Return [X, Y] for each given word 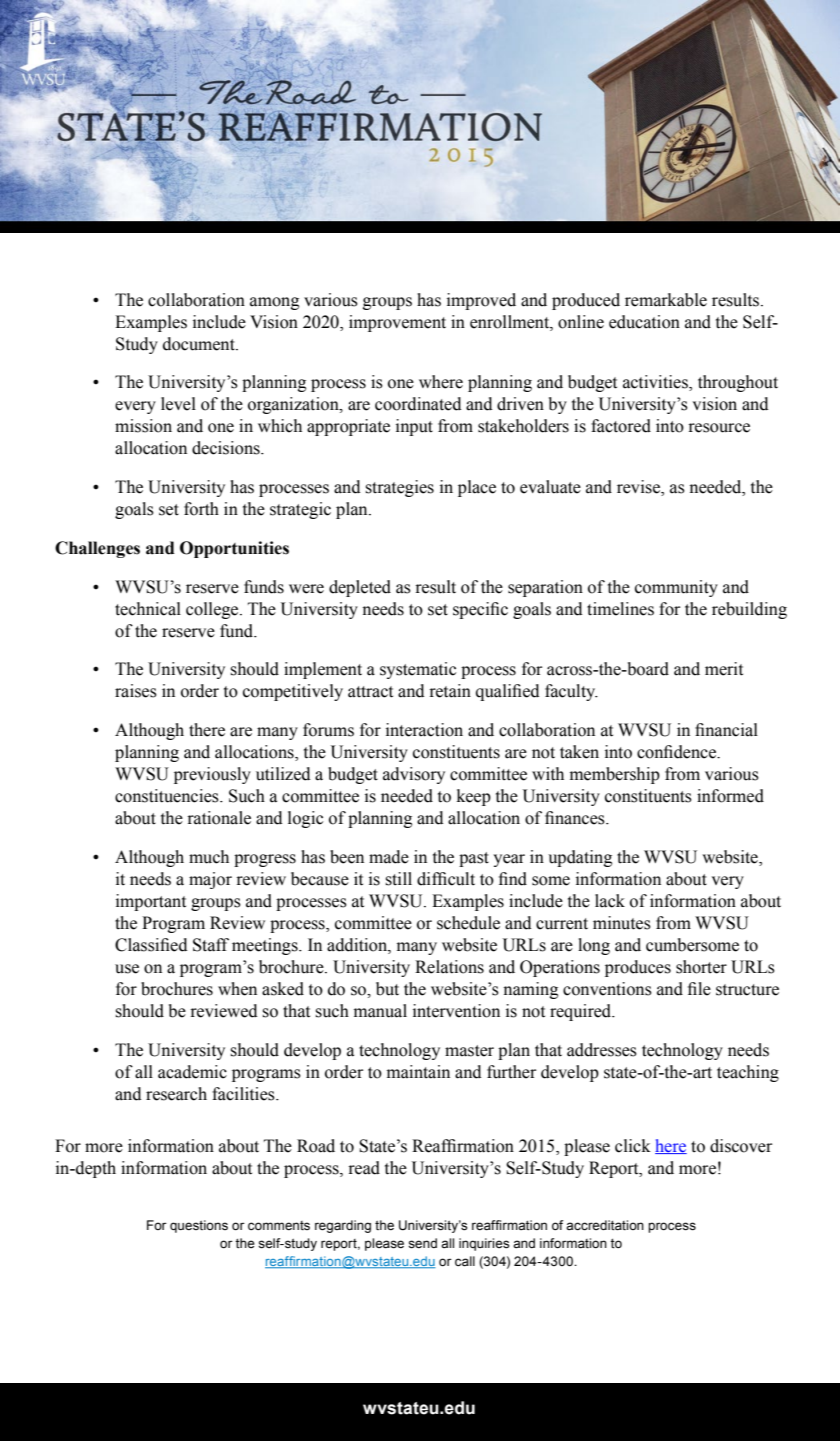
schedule [468, 923]
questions [199, 1226]
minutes [622, 923]
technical [148, 609]
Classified [151, 945]
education [644, 322]
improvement [397, 323]
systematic [418, 670]
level [178, 404]
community [676, 588]
